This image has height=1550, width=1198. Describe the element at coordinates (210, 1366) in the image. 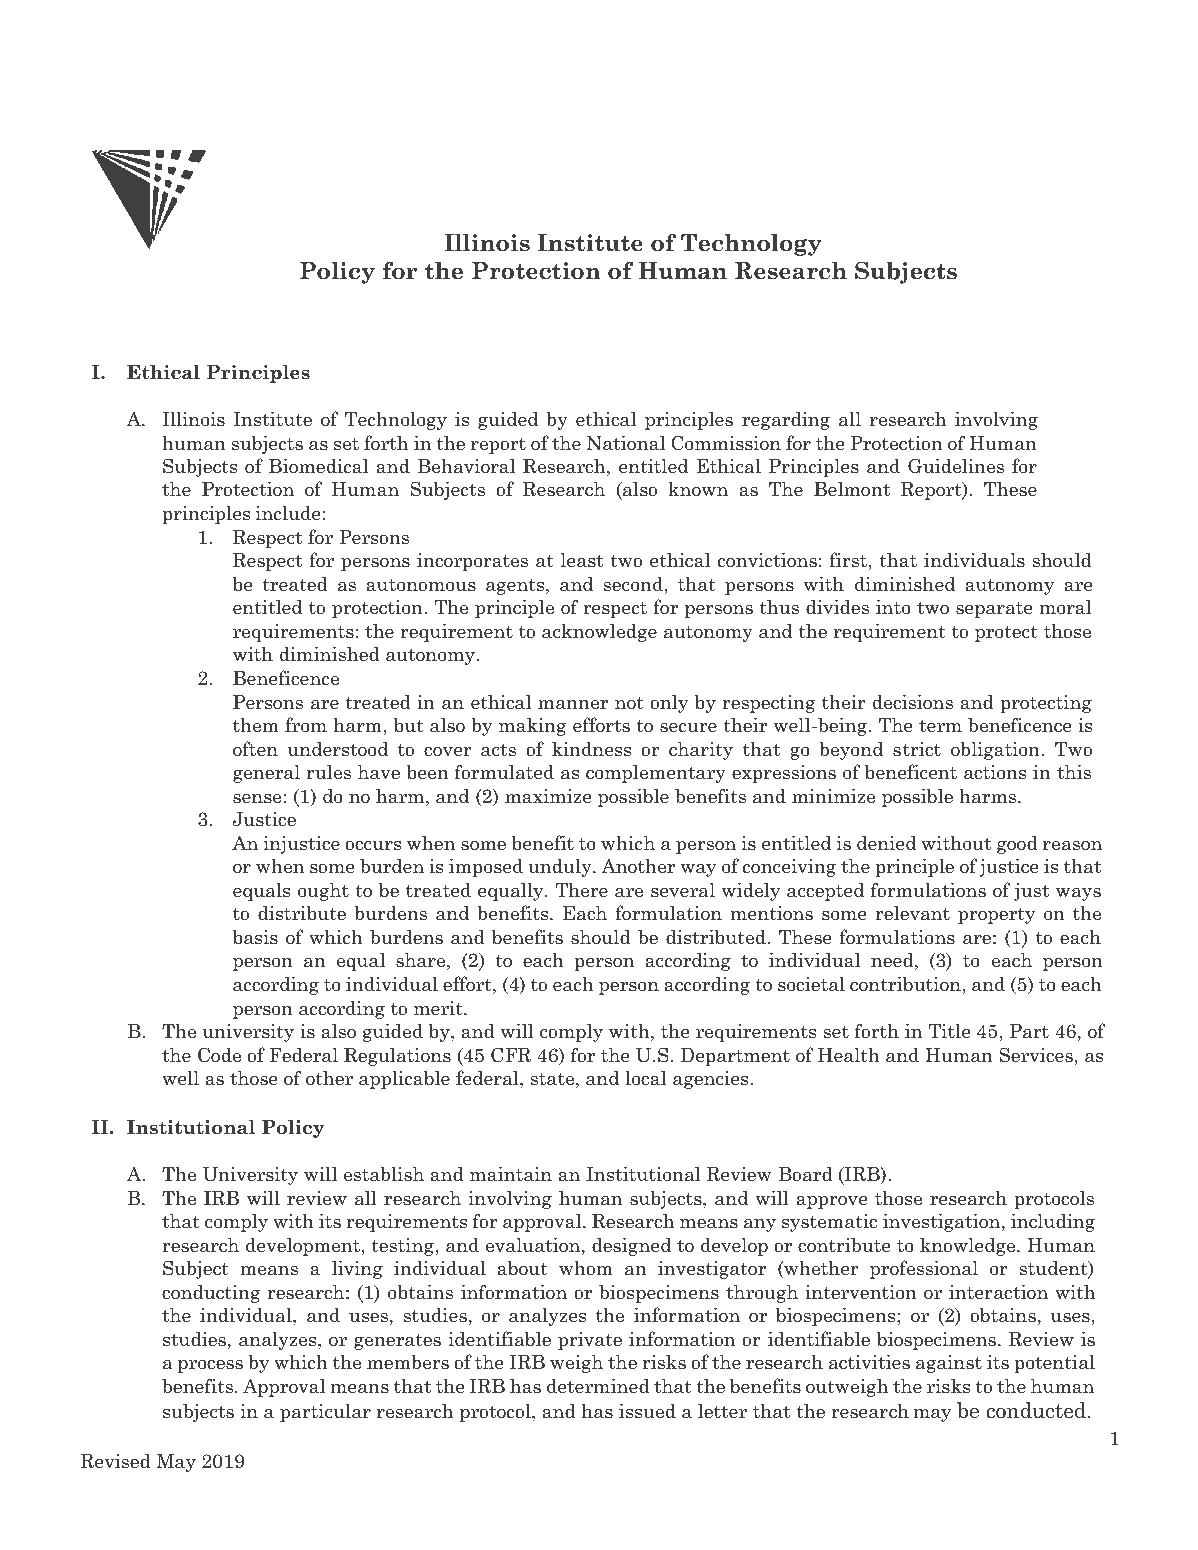

I see `process` at that location.
